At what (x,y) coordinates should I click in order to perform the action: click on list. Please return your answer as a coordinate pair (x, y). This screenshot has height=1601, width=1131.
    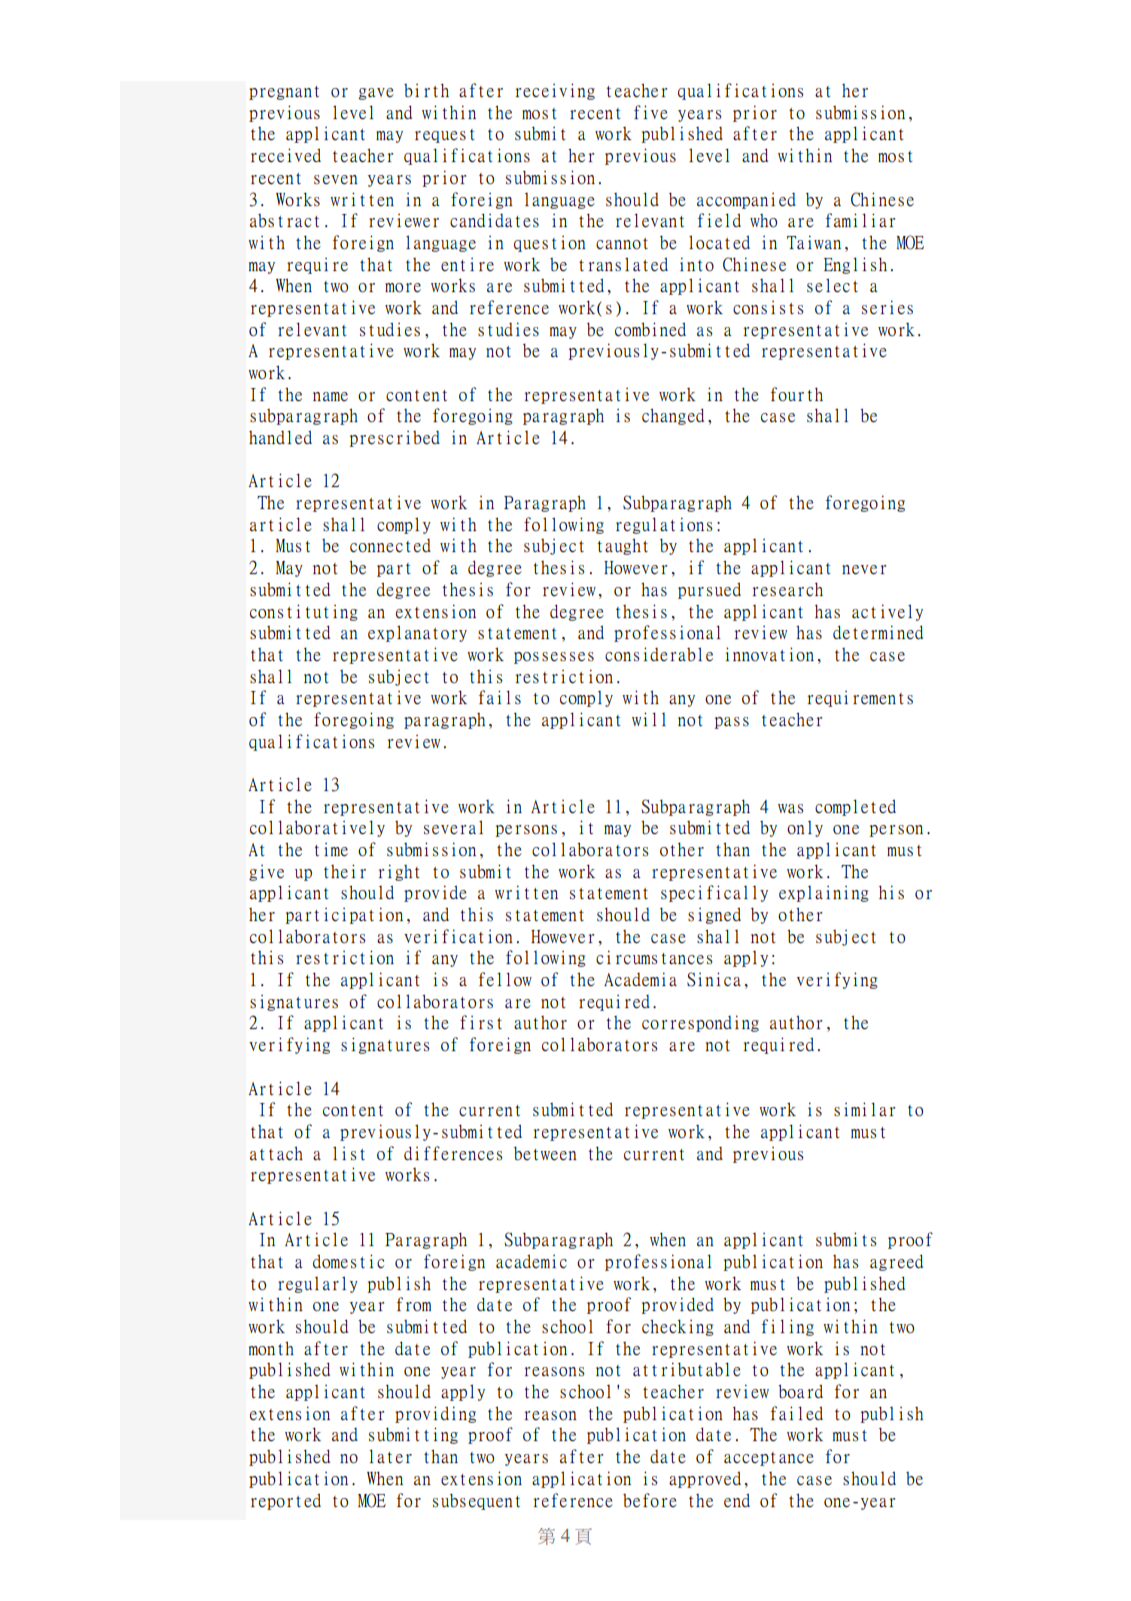
    Looking at the image, I should click on (349, 1153).
